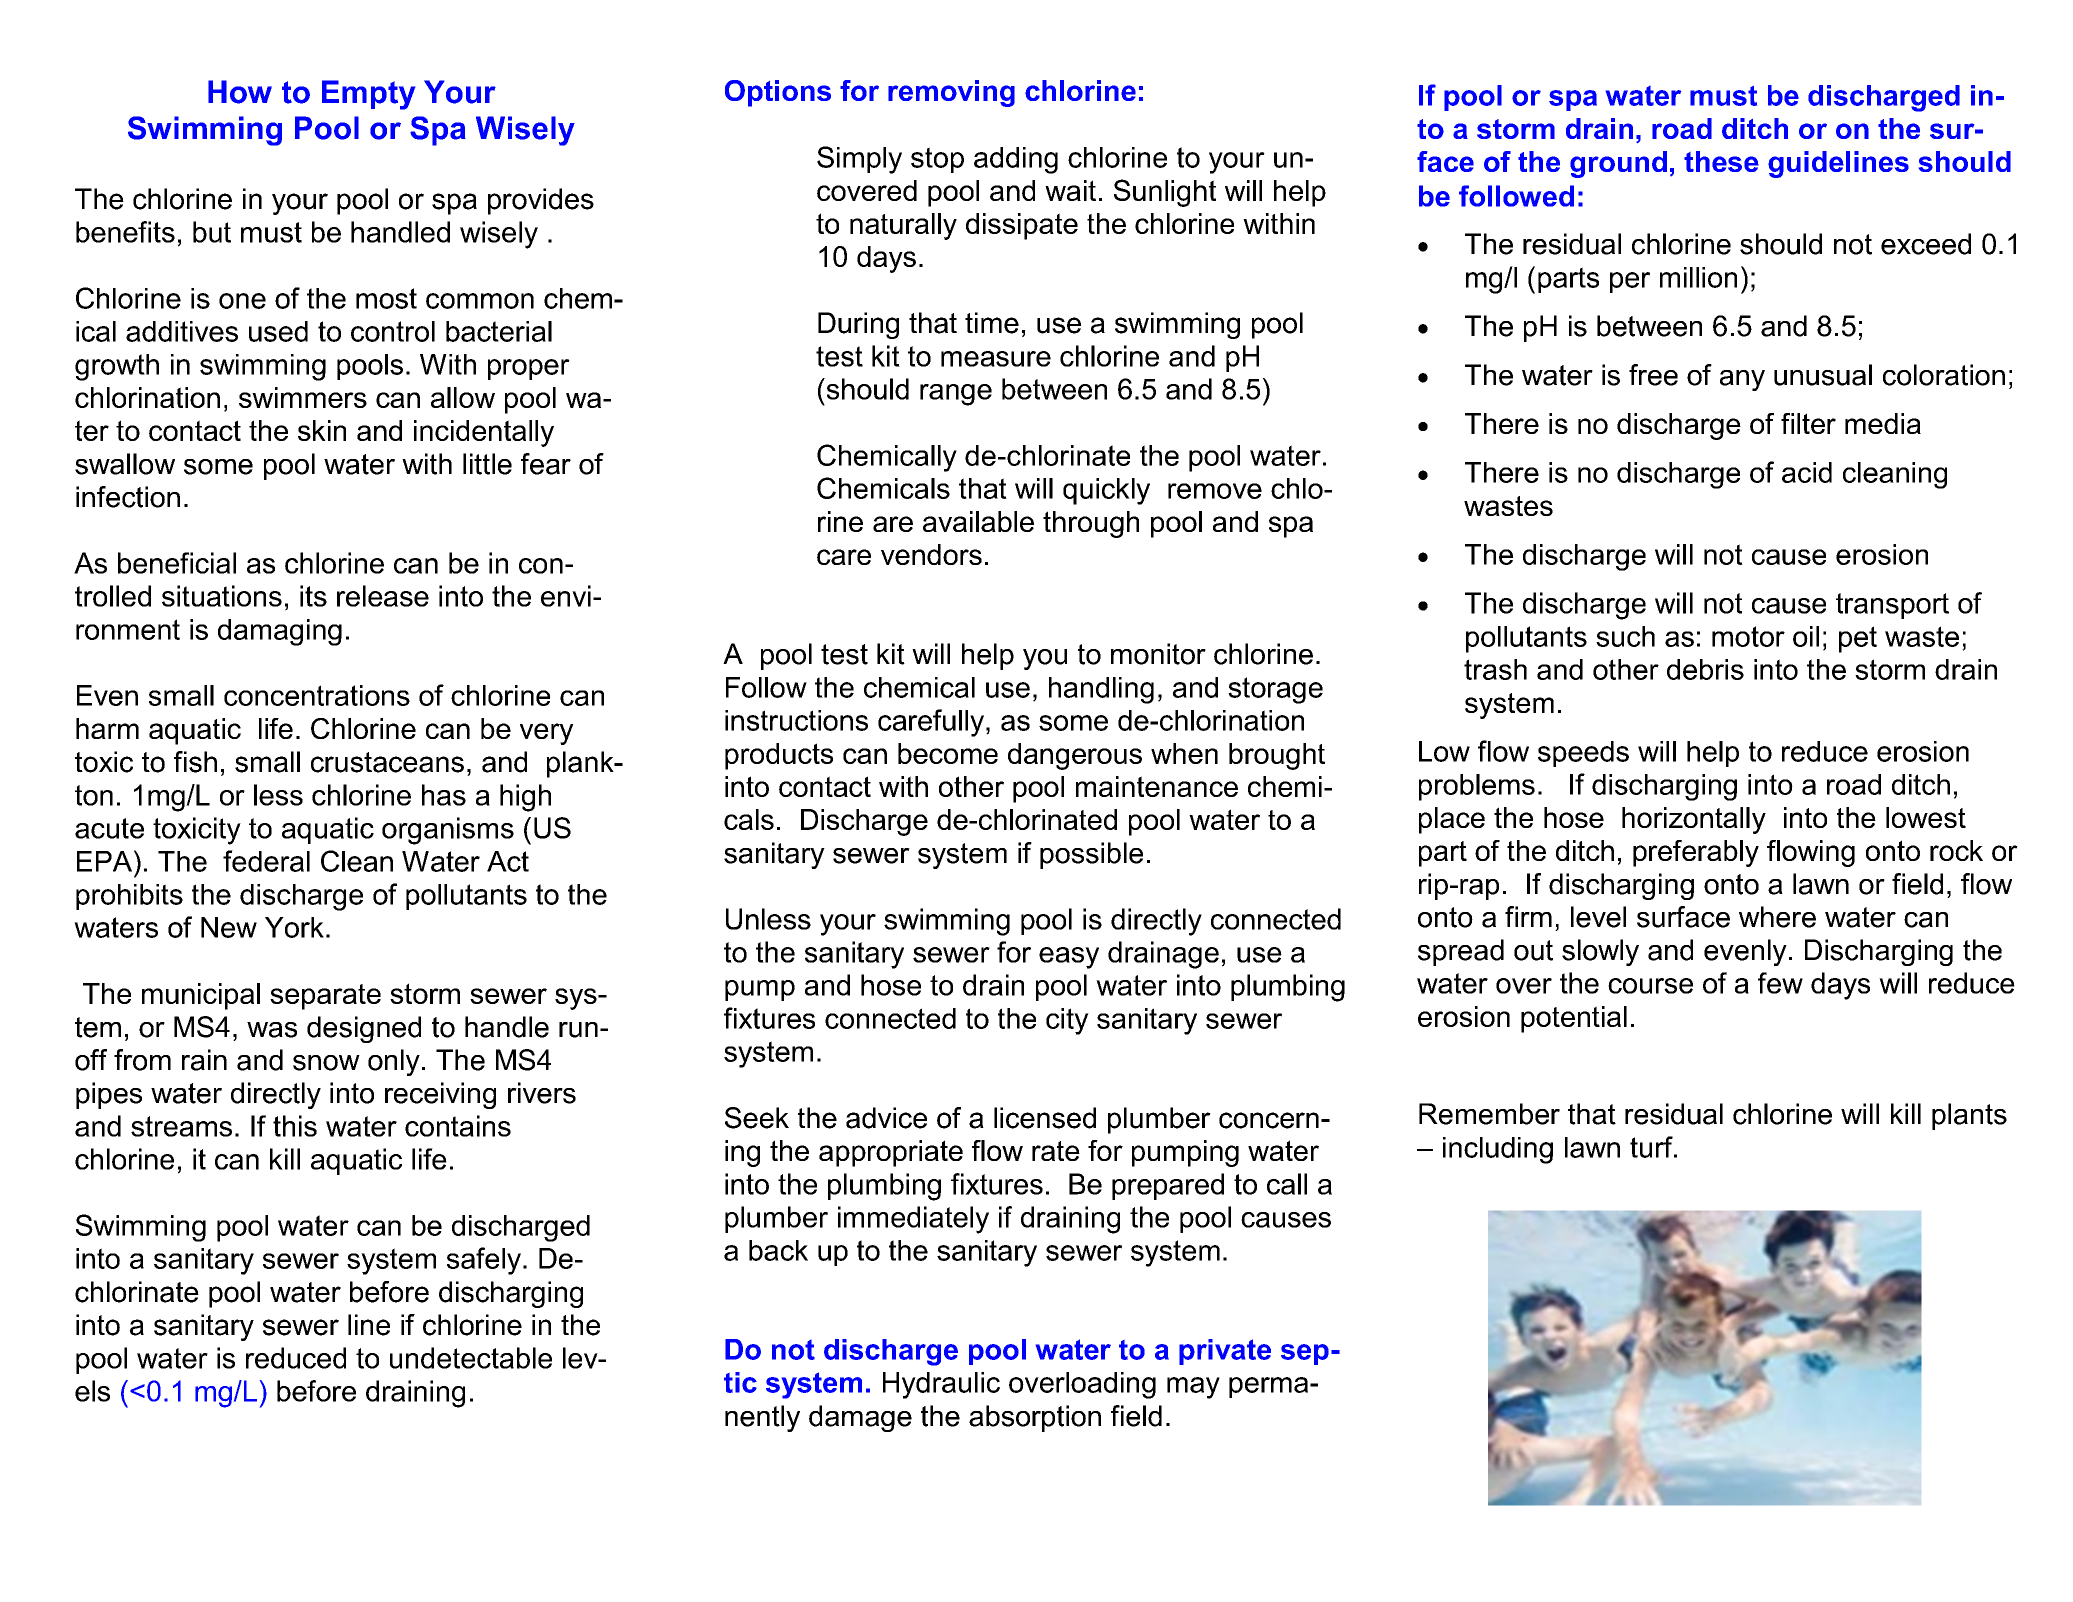 This screenshot has height=1602, width=2073. Describe the element at coordinates (368, 95) in the screenshot. I see `Empty` at that location.
